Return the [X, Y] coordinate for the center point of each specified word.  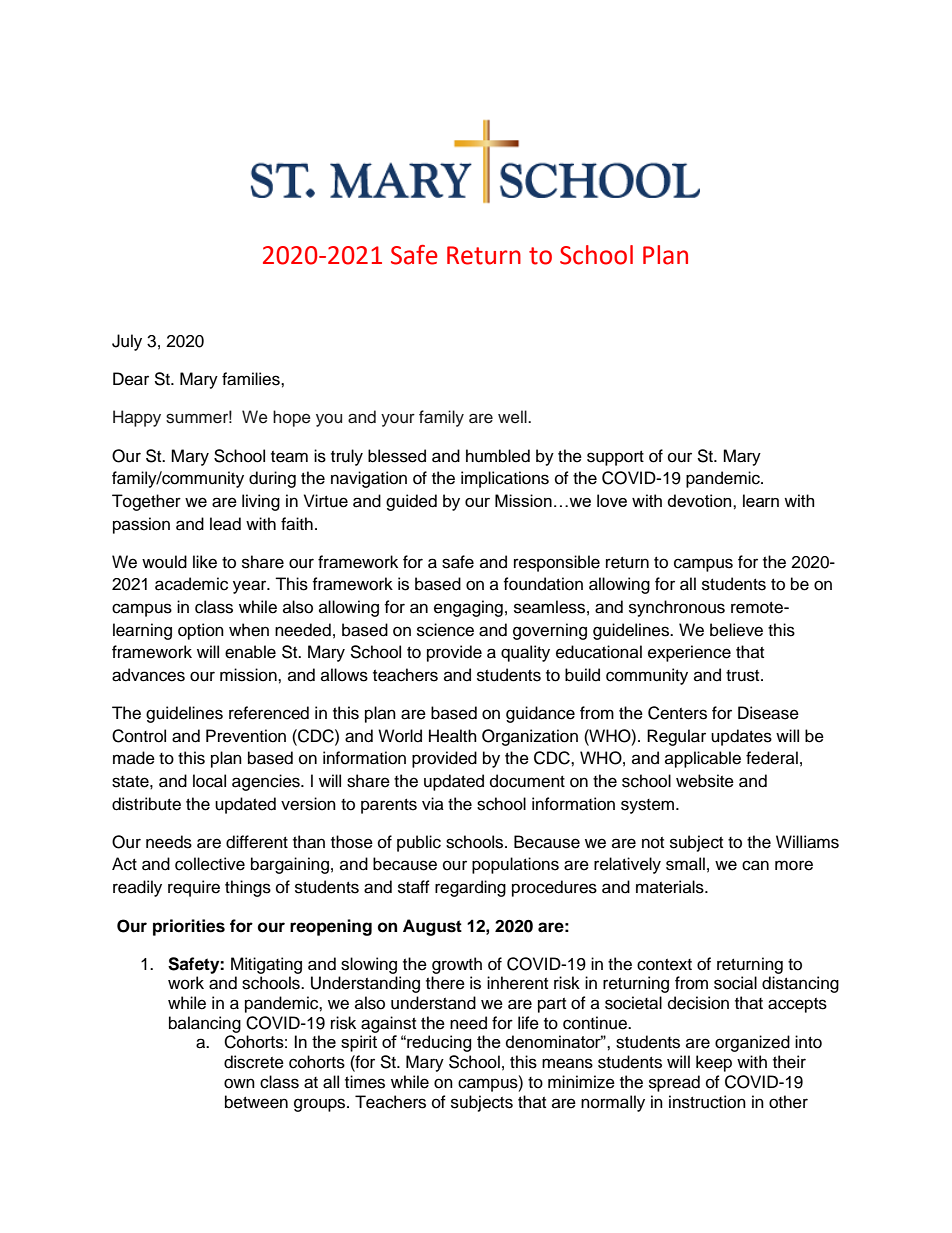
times [365, 1082]
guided [411, 502]
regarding [470, 888]
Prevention [246, 736]
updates [741, 737]
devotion [701, 500]
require [194, 888]
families [252, 379]
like [205, 562]
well [513, 417]
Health [453, 736]
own [239, 1083]
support [615, 458]
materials [671, 887]
